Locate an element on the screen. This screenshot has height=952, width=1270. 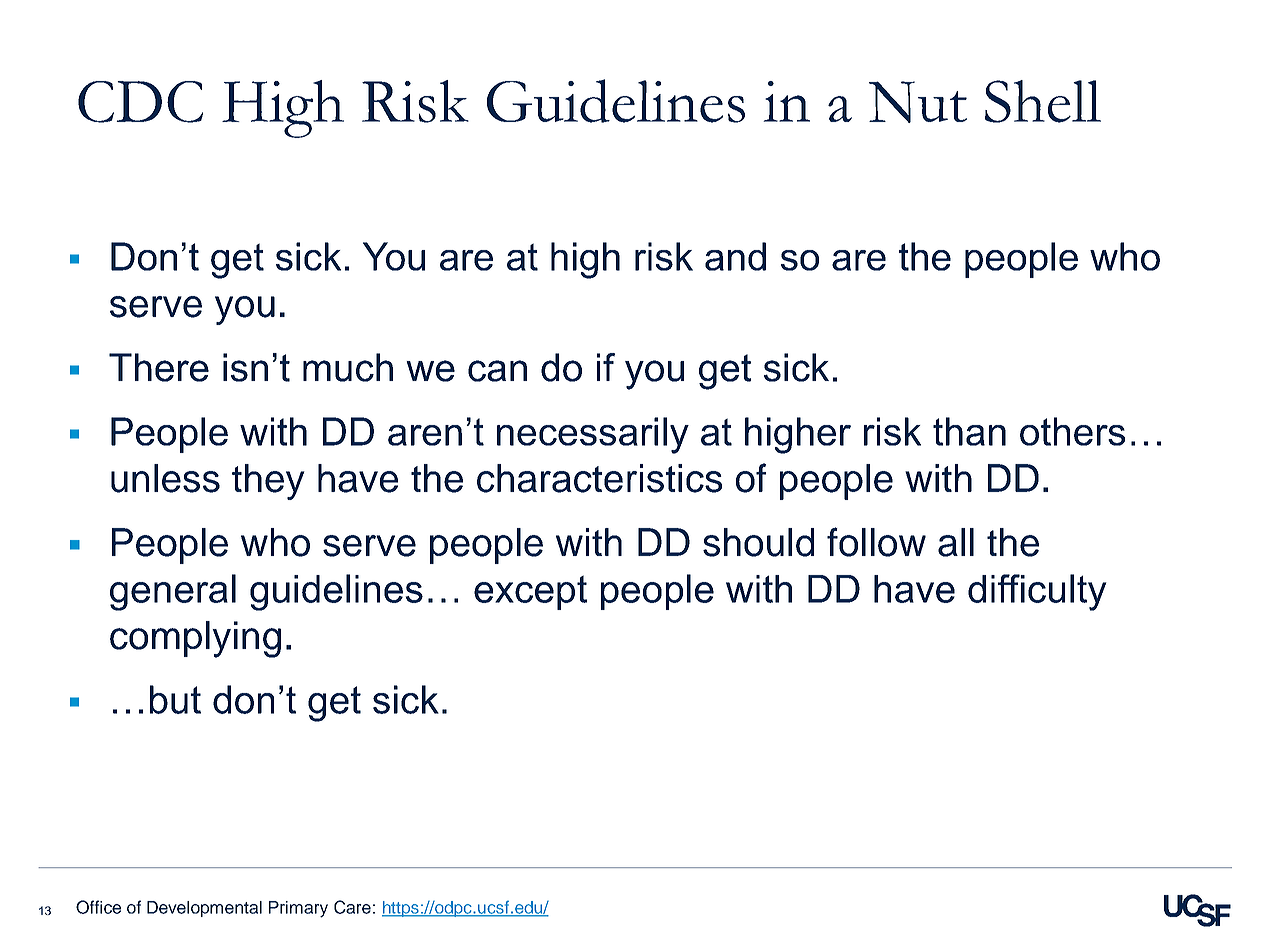
they is located at coordinates (268, 482).
